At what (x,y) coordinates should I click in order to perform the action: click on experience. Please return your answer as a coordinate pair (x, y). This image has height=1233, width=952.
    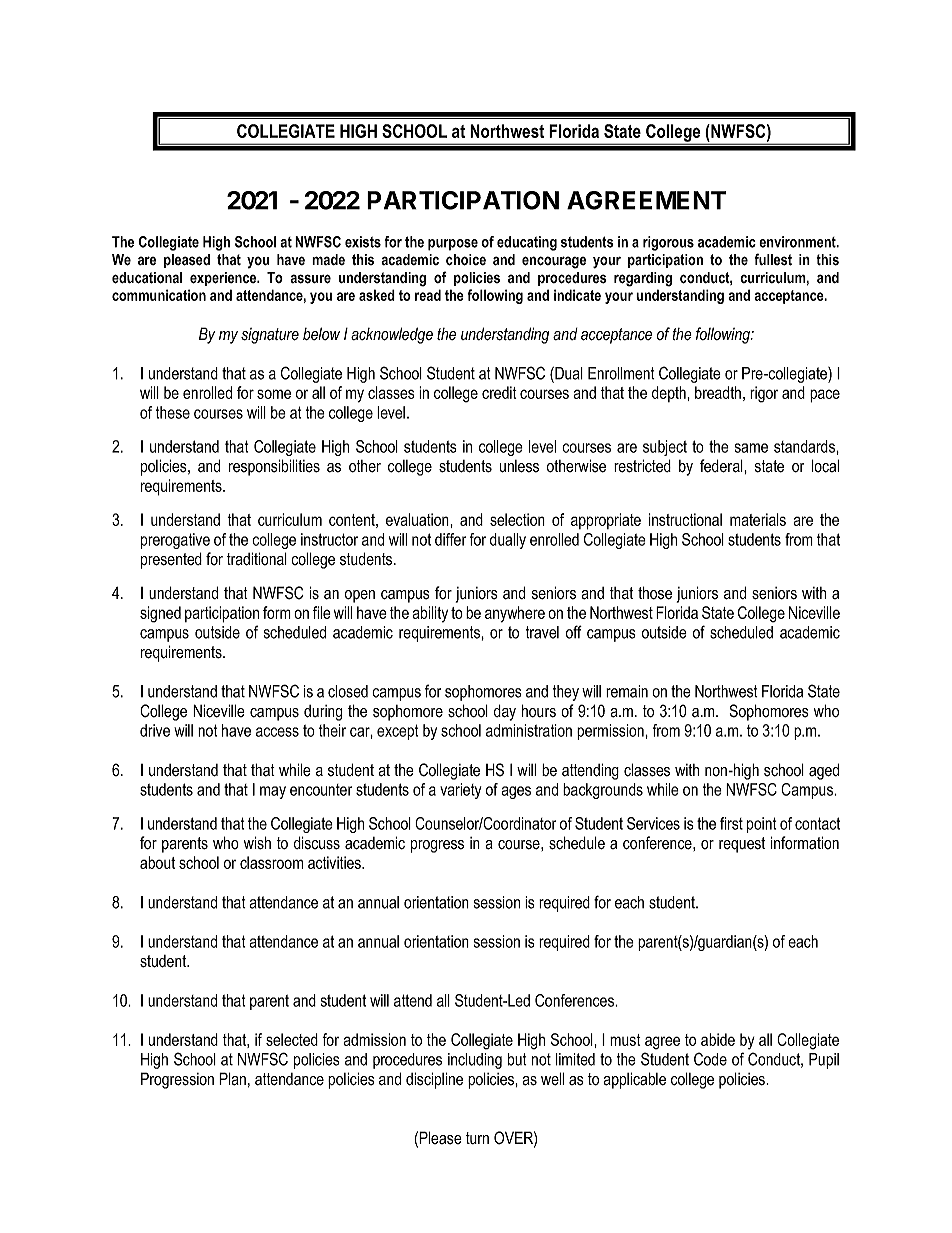
    Looking at the image, I should click on (224, 279).
